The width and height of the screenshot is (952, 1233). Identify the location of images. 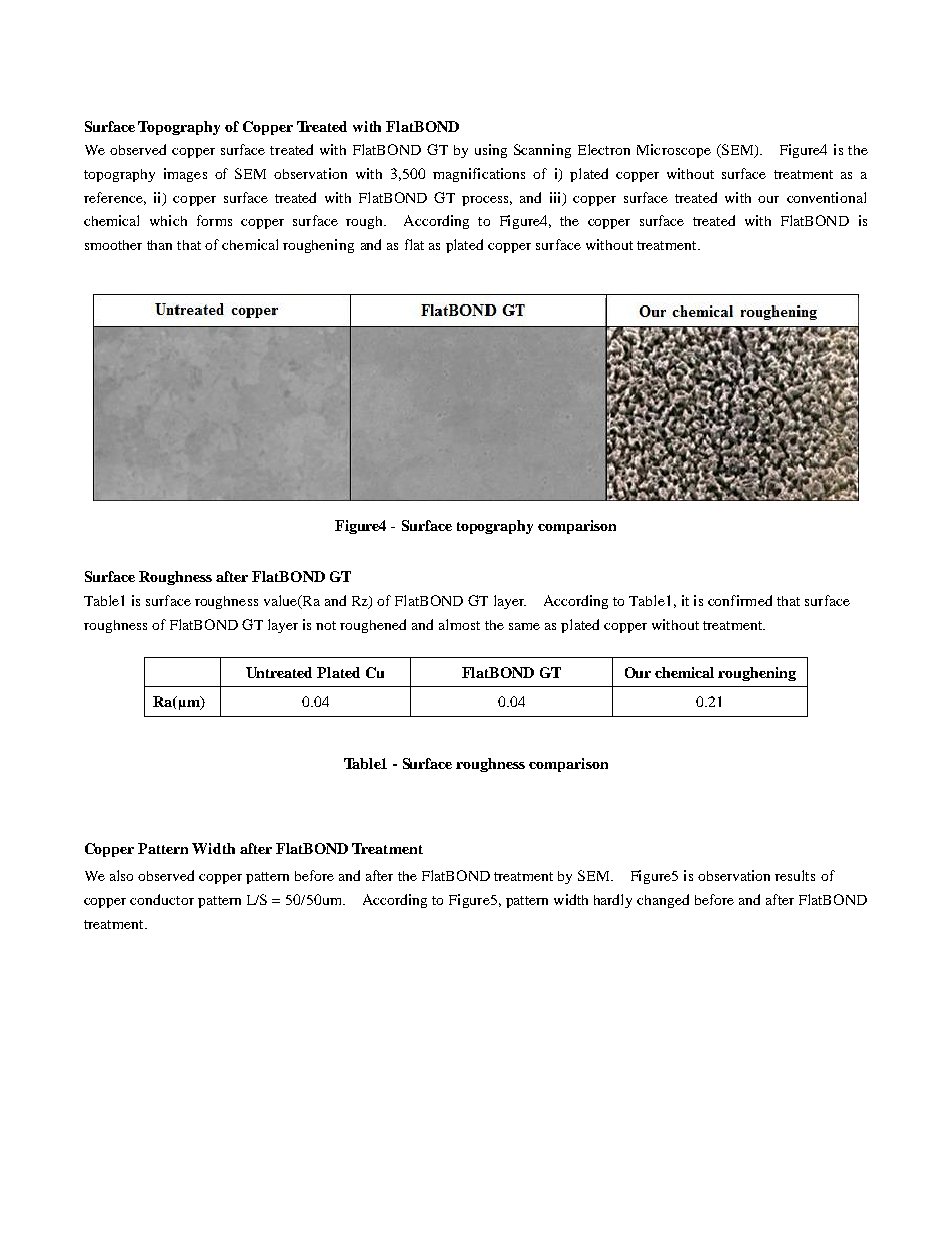
(185, 175).
